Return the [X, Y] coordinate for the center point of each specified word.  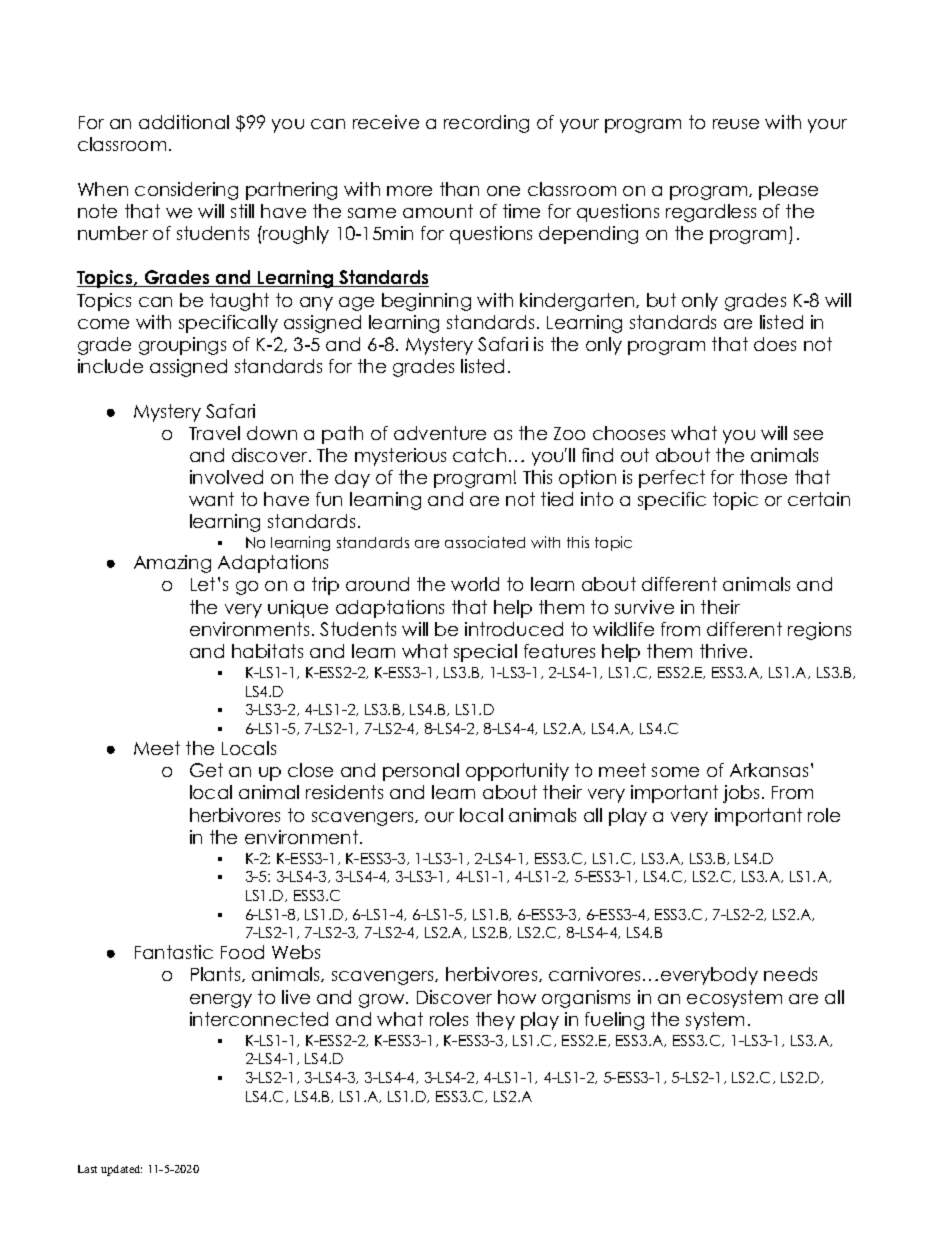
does [775, 344]
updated [121, 1170]
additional [184, 122]
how [517, 997]
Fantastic [174, 952]
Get [206, 770]
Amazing [172, 564]
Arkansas [769, 770]
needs [790, 974]
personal [421, 772]
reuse [736, 124]
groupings [182, 346]
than [459, 189]
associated [485, 542]
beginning [426, 302]
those [763, 477]
